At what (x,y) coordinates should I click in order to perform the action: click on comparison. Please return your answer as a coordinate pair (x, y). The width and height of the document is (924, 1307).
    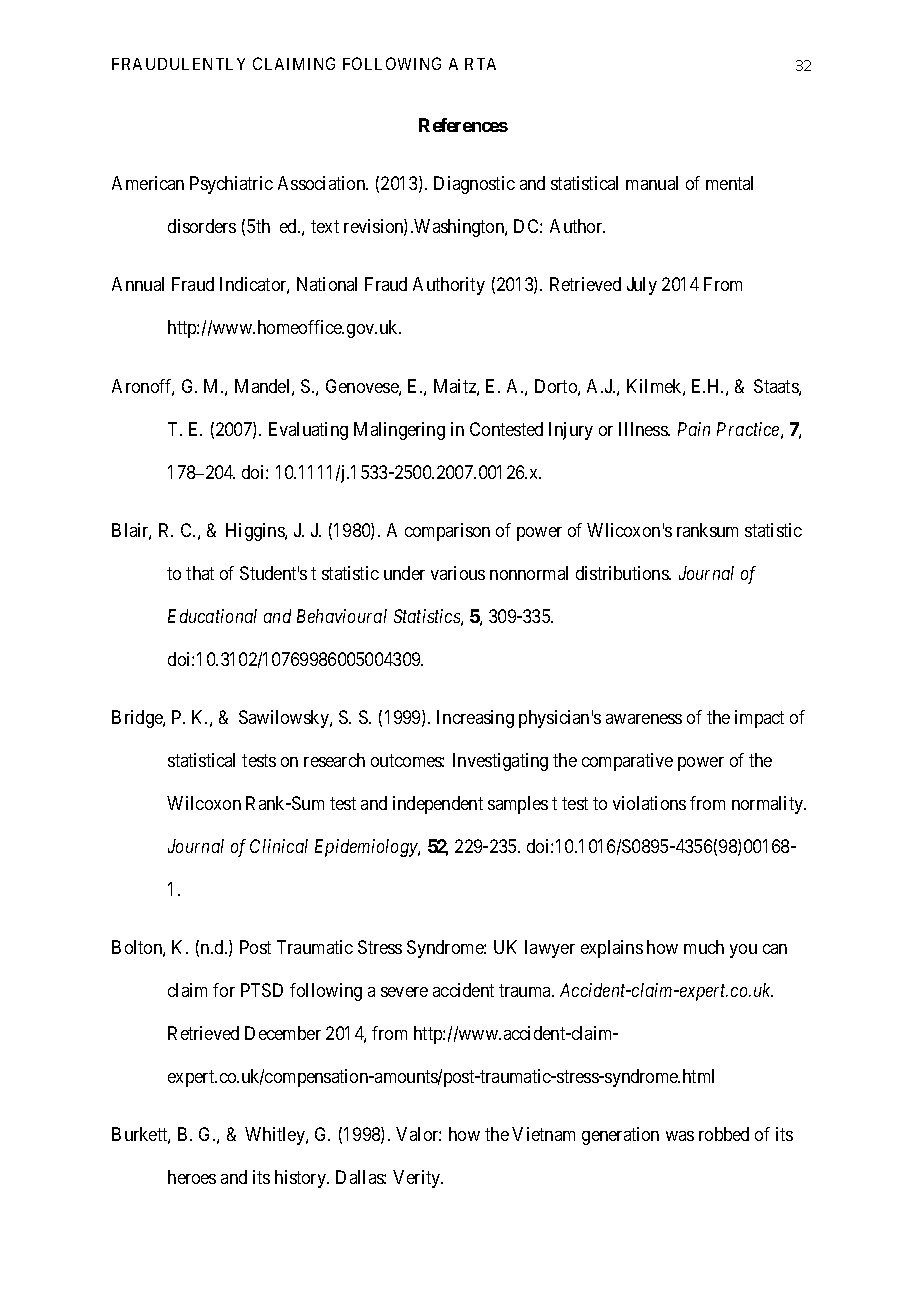
    Looking at the image, I should click on (447, 532).
